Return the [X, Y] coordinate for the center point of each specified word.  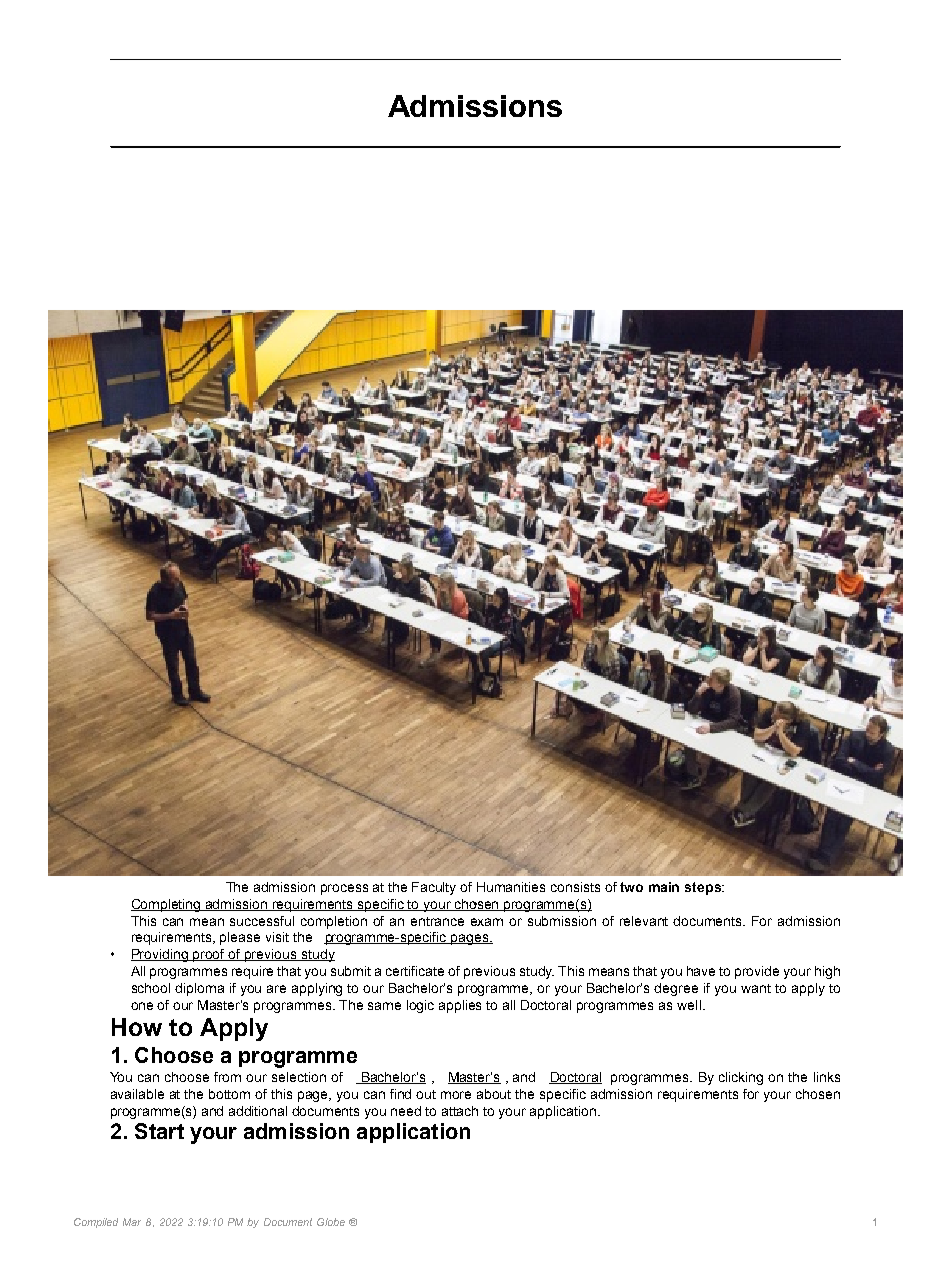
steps [704, 888]
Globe [331, 1222]
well [689, 1005]
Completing [167, 905]
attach [460, 1111]
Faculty [434, 888]
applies [460, 1006]
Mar [132, 1222]
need [406, 1111]
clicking [741, 1078]
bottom [229, 1094]
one [142, 1006]
